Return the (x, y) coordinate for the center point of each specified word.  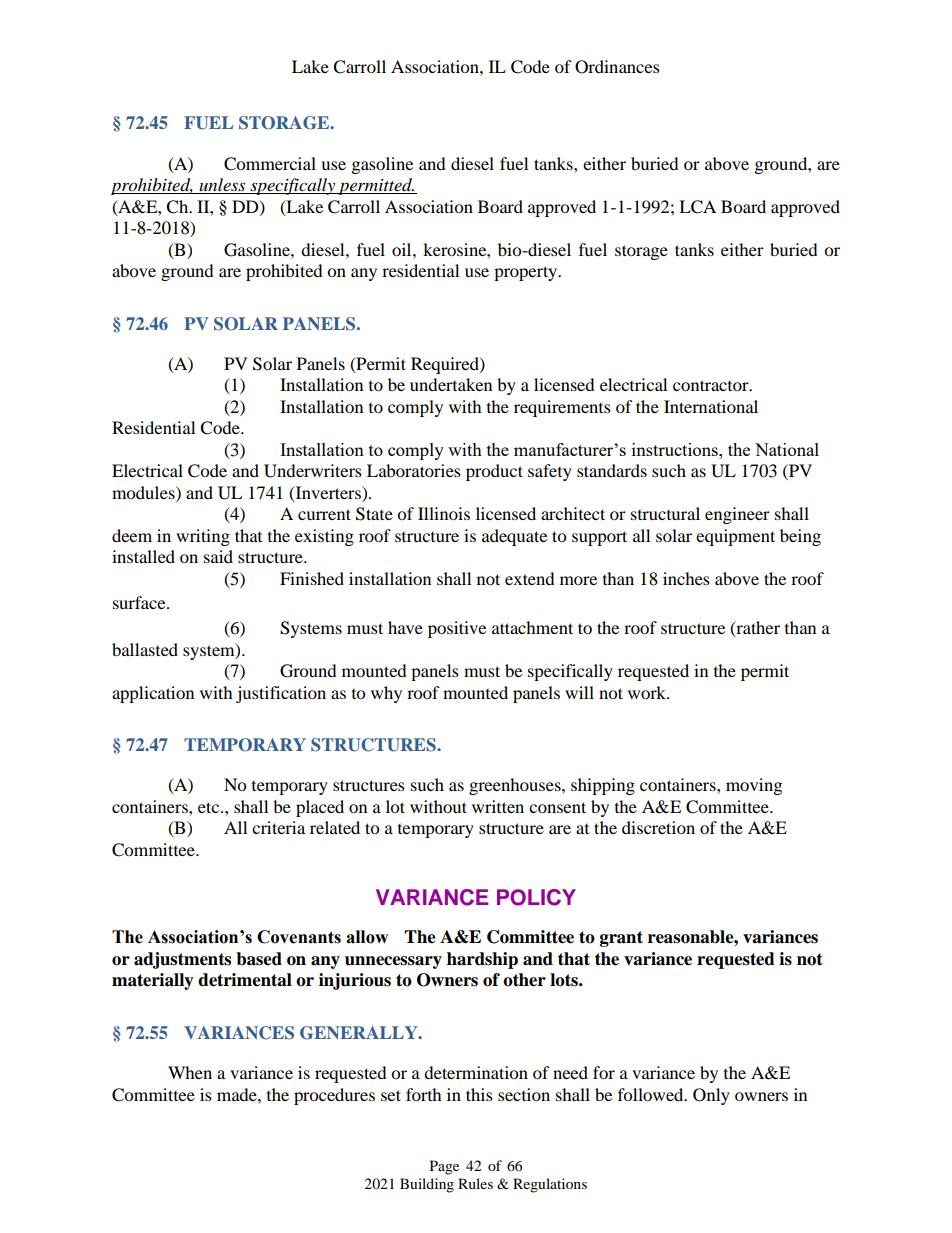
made (238, 1094)
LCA (697, 207)
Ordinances (617, 67)
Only (711, 1096)
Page (444, 1167)
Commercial (270, 164)
